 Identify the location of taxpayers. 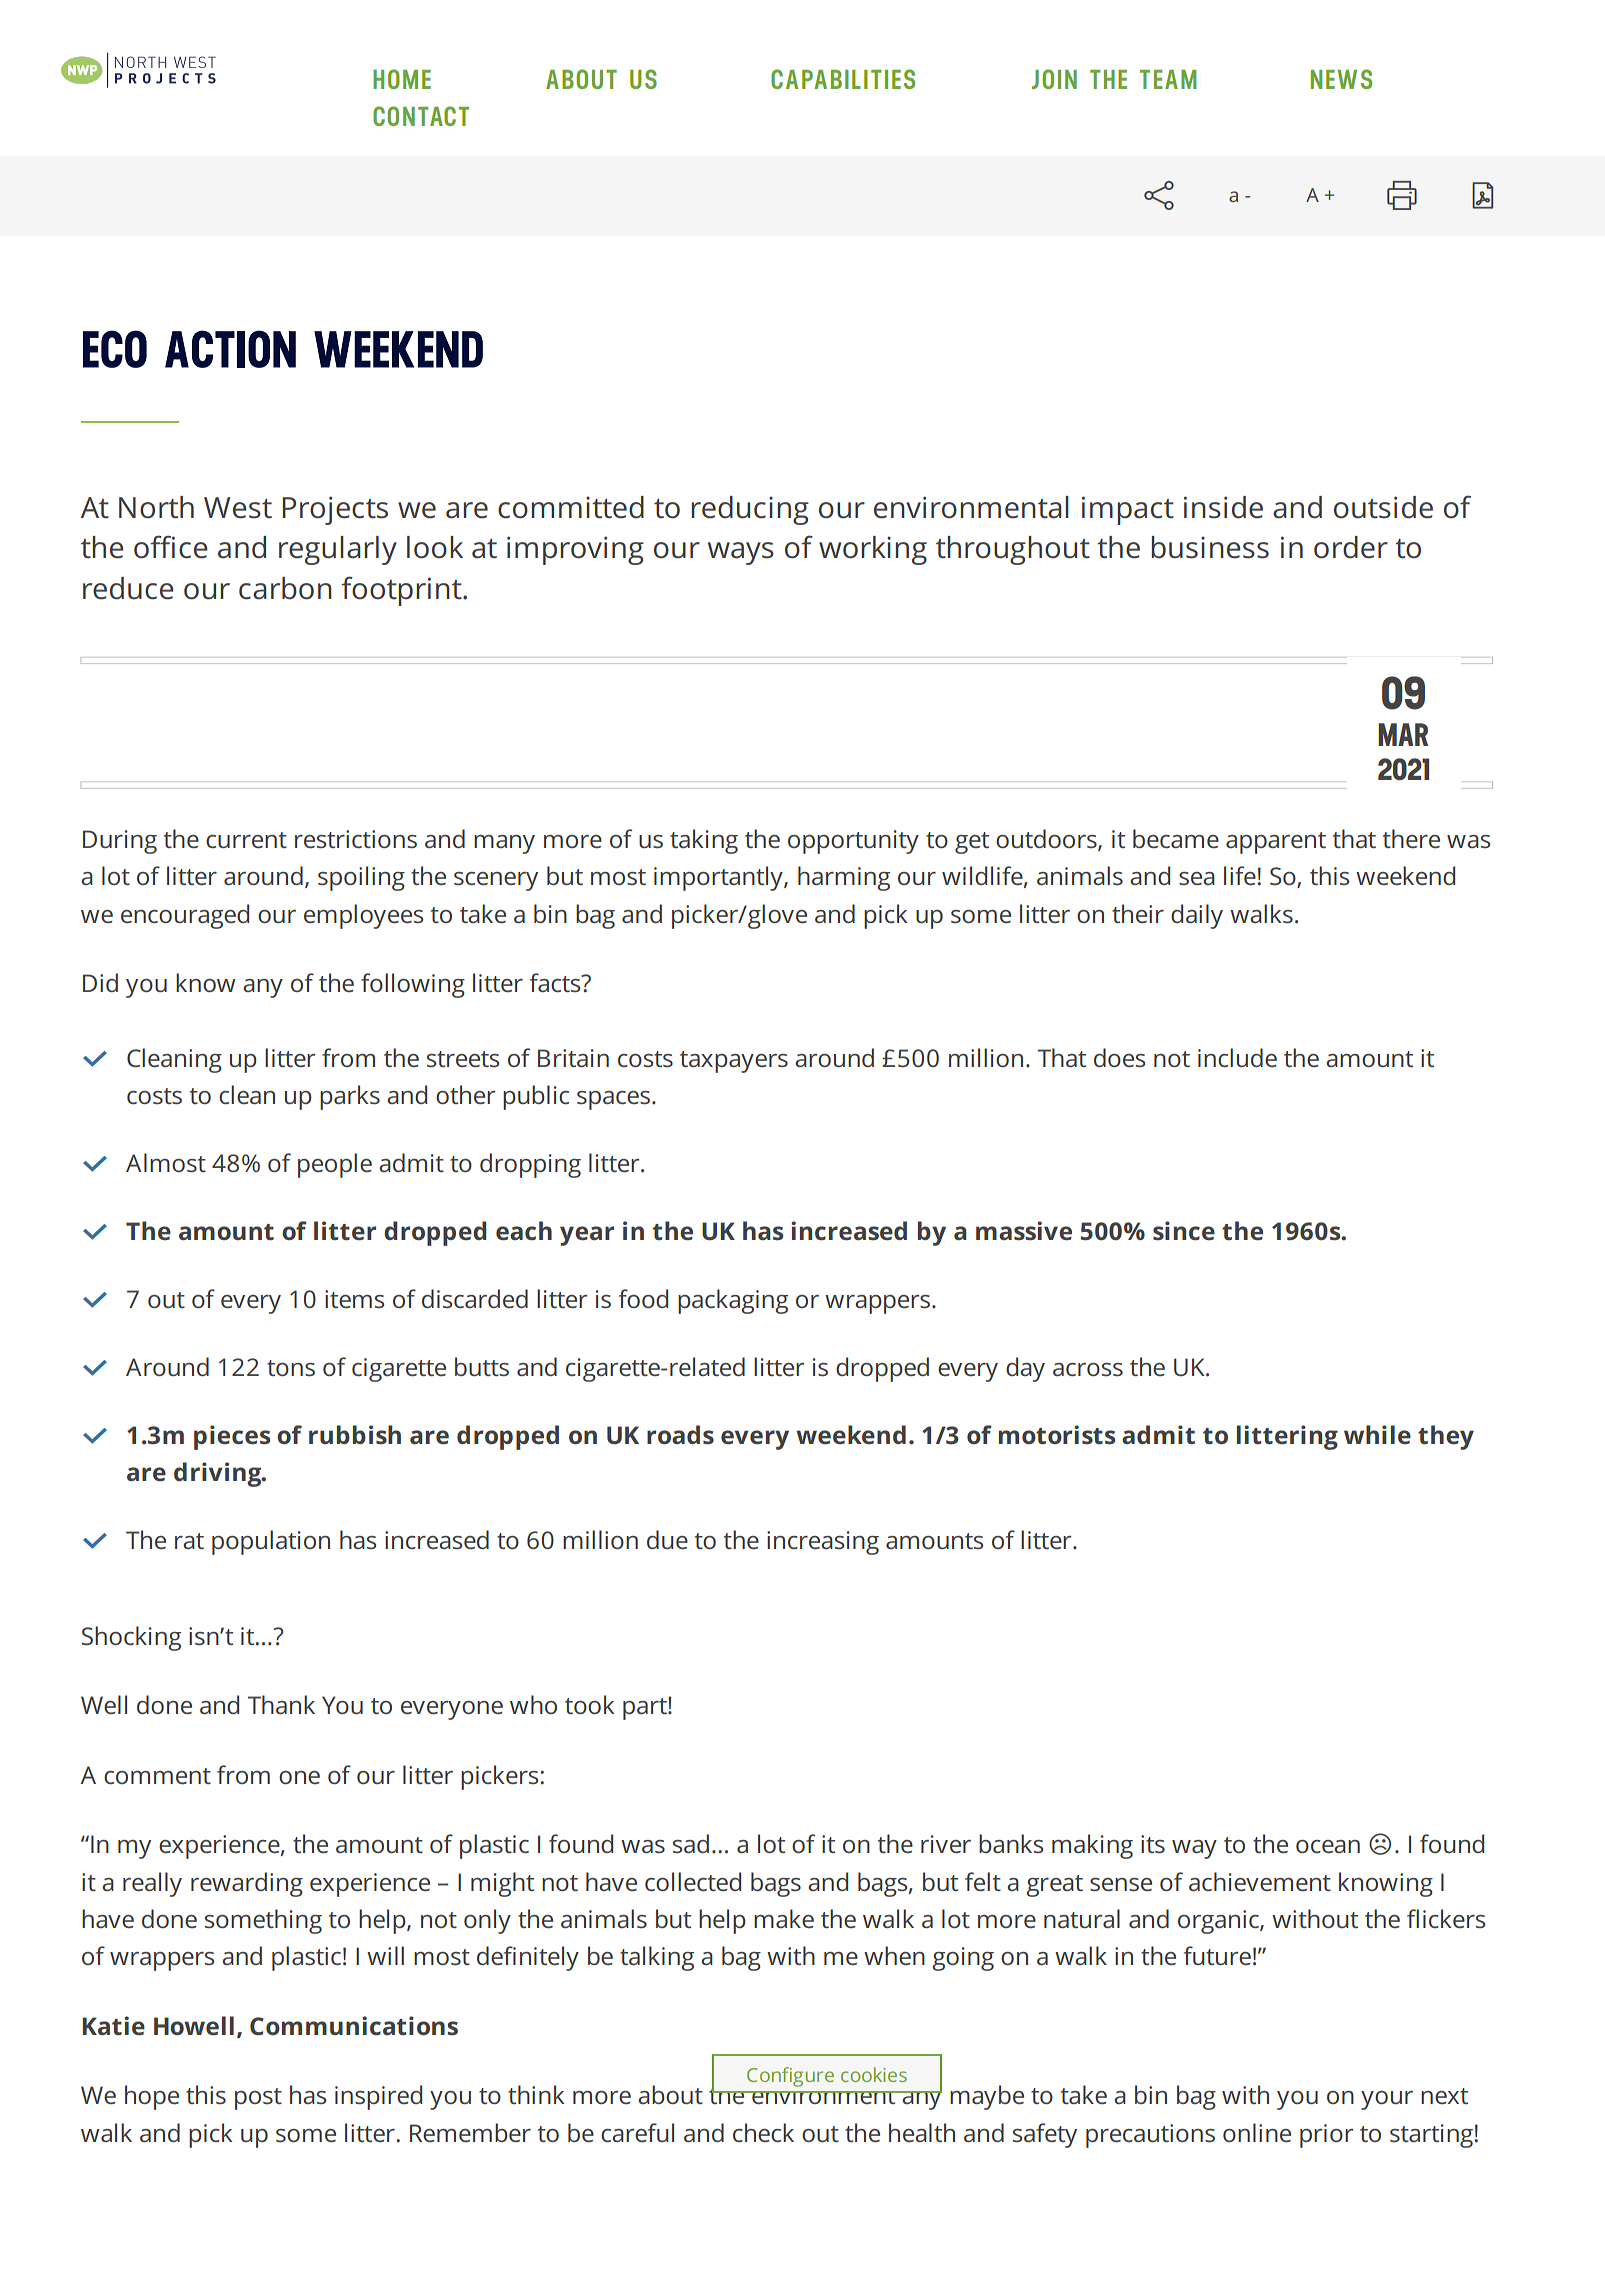
(734, 1062).
